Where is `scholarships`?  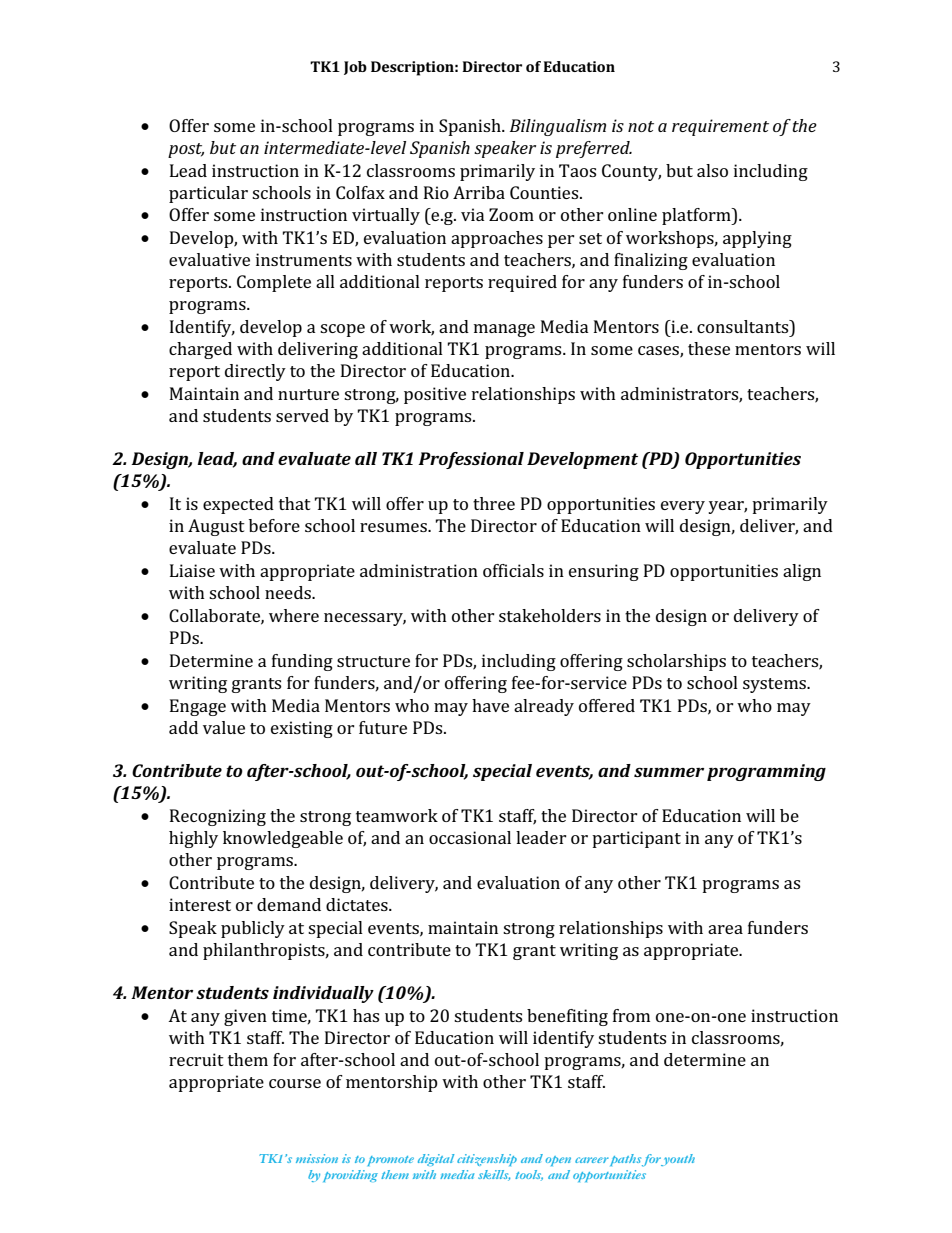 scholarships is located at coordinates (676, 662).
